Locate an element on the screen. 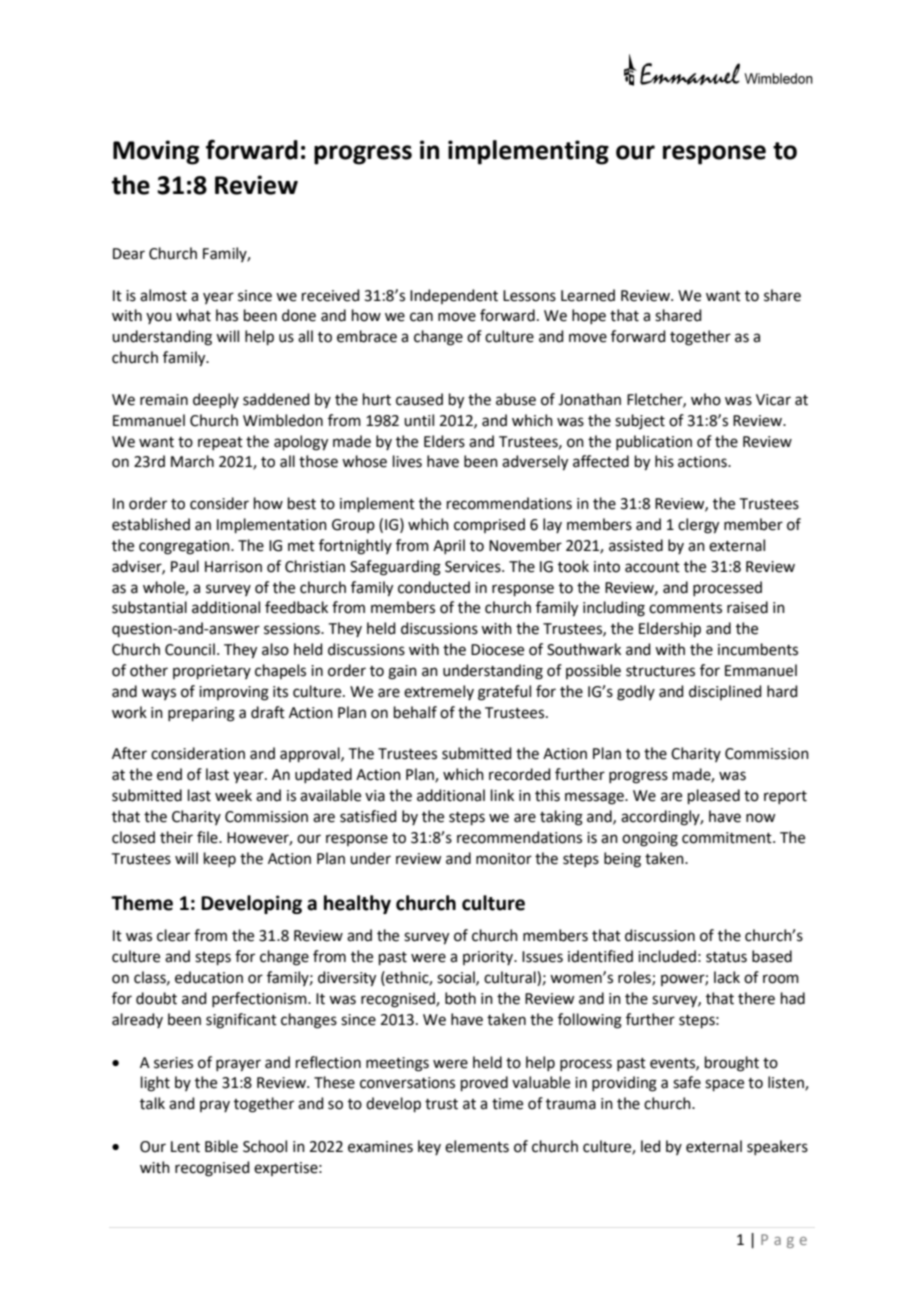 This screenshot has width=924, height=1308. space is located at coordinates (724, 1085).
